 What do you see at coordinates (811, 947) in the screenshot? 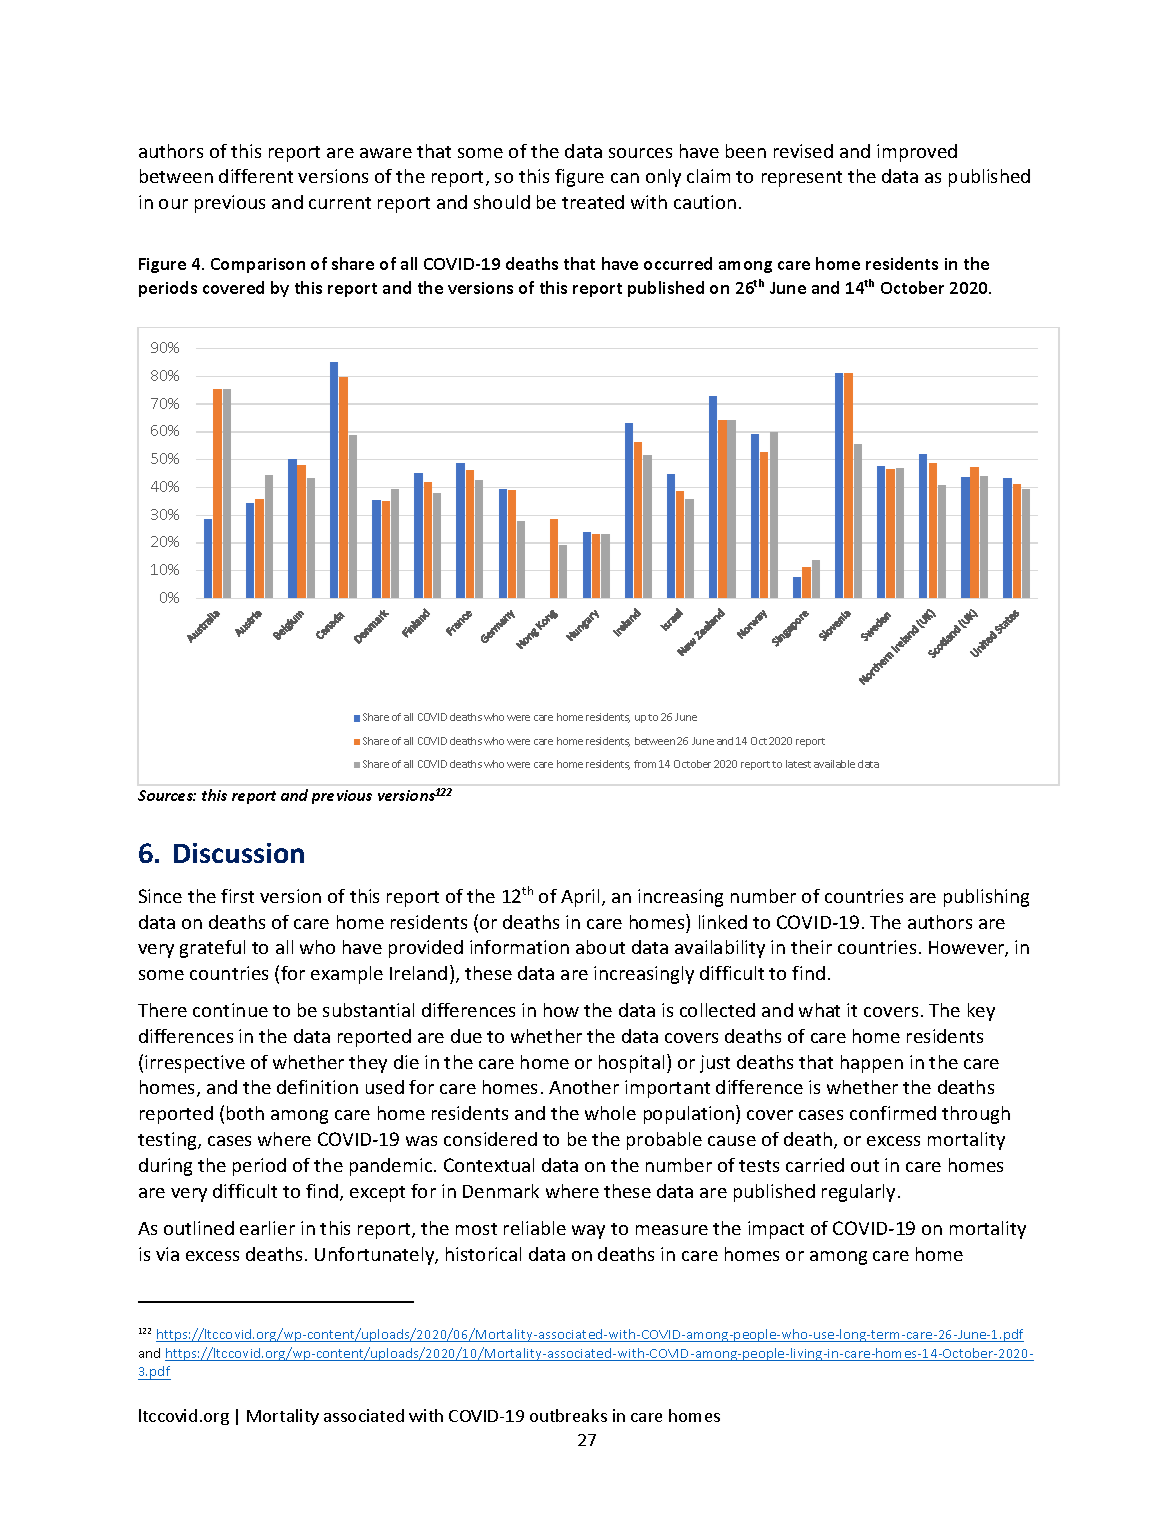
I see `their` at bounding box center [811, 947].
